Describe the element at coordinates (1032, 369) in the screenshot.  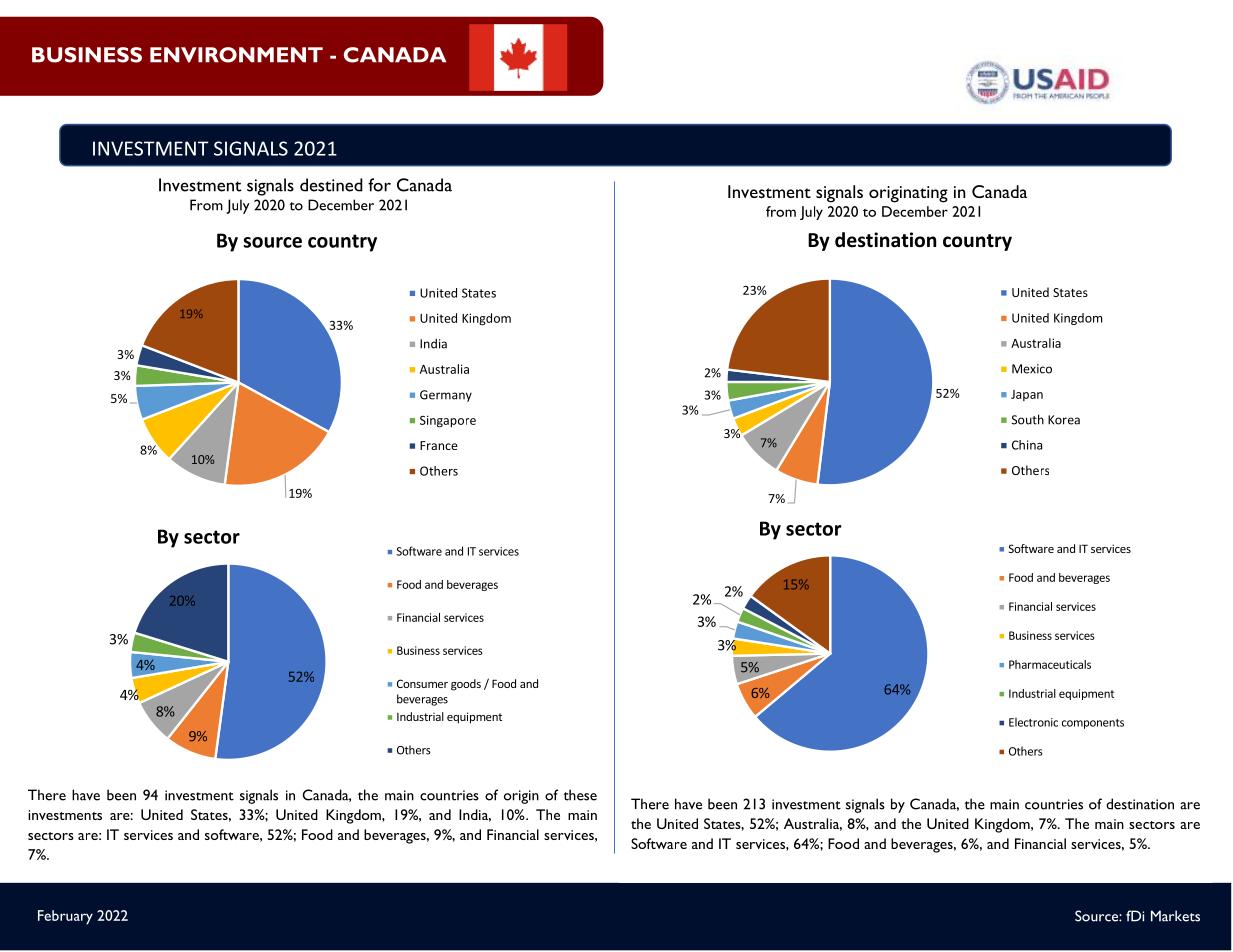
I see `Mexico` at that location.
